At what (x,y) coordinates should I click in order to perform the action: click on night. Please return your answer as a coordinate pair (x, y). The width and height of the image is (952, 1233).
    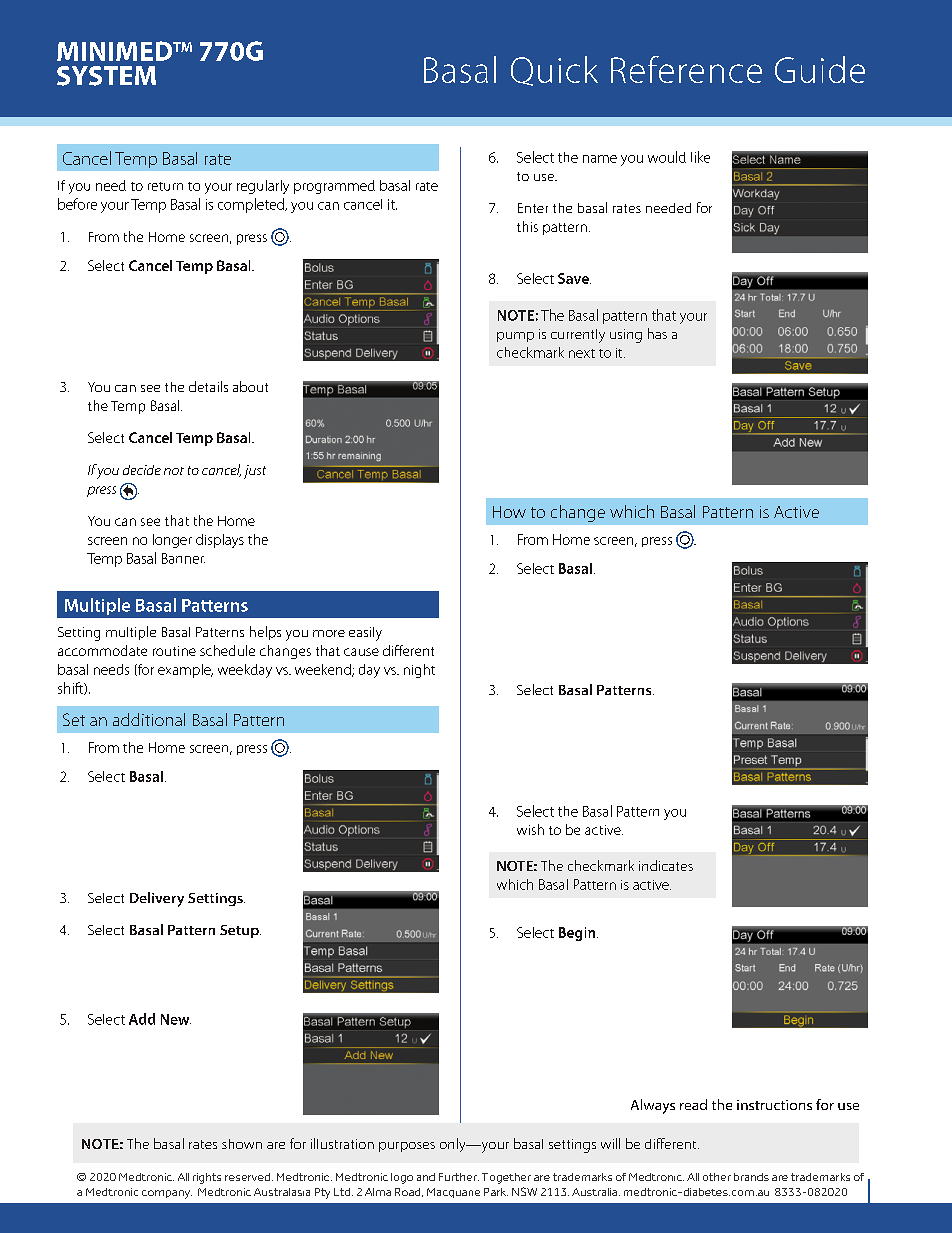
    Looking at the image, I should click on (419, 671).
